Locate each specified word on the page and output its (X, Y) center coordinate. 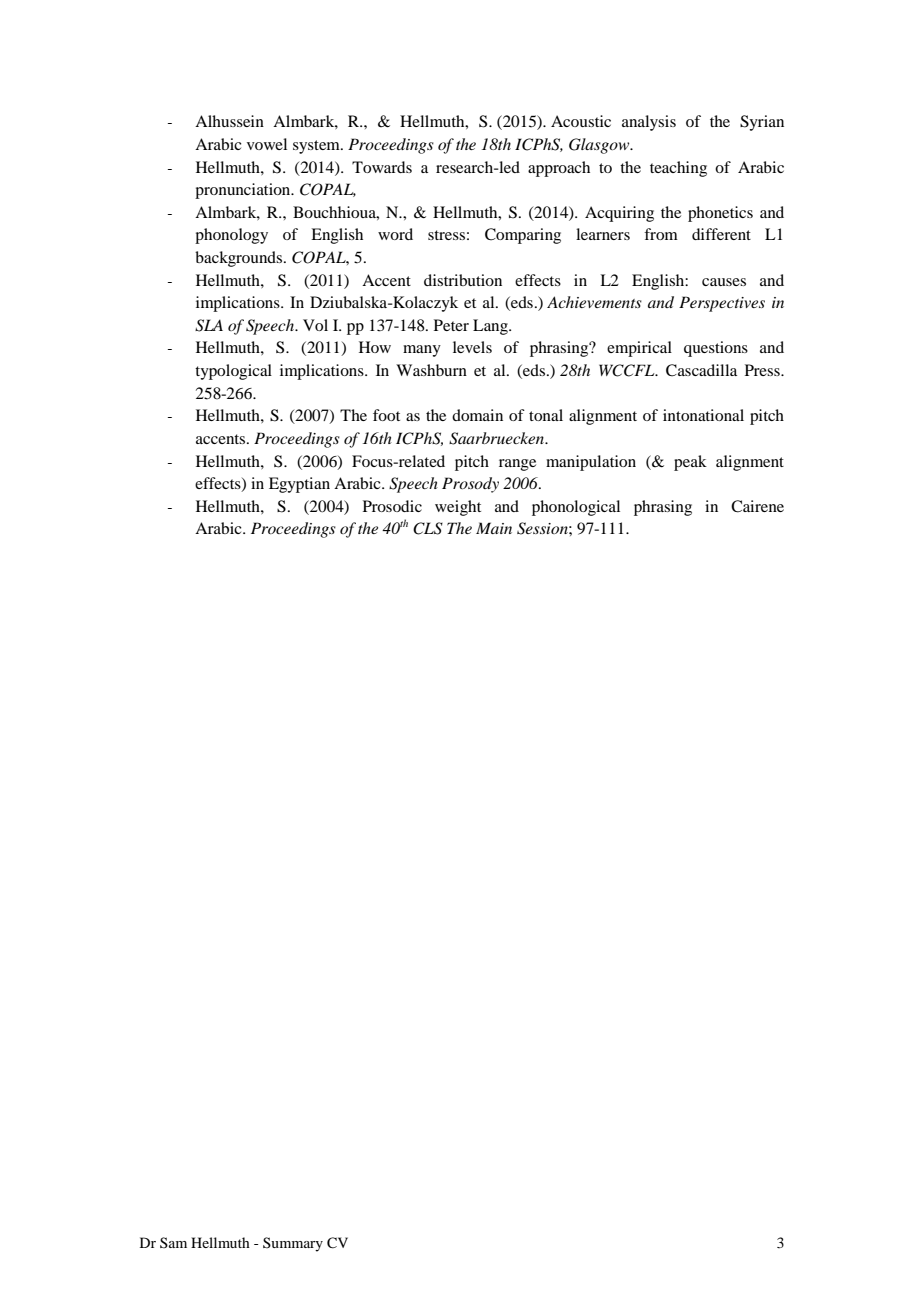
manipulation (591, 463)
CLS (428, 528)
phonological (576, 508)
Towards (382, 167)
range (517, 465)
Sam (173, 1242)
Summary (293, 1244)
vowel (267, 144)
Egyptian (299, 485)
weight (458, 508)
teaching (678, 169)
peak (690, 463)
